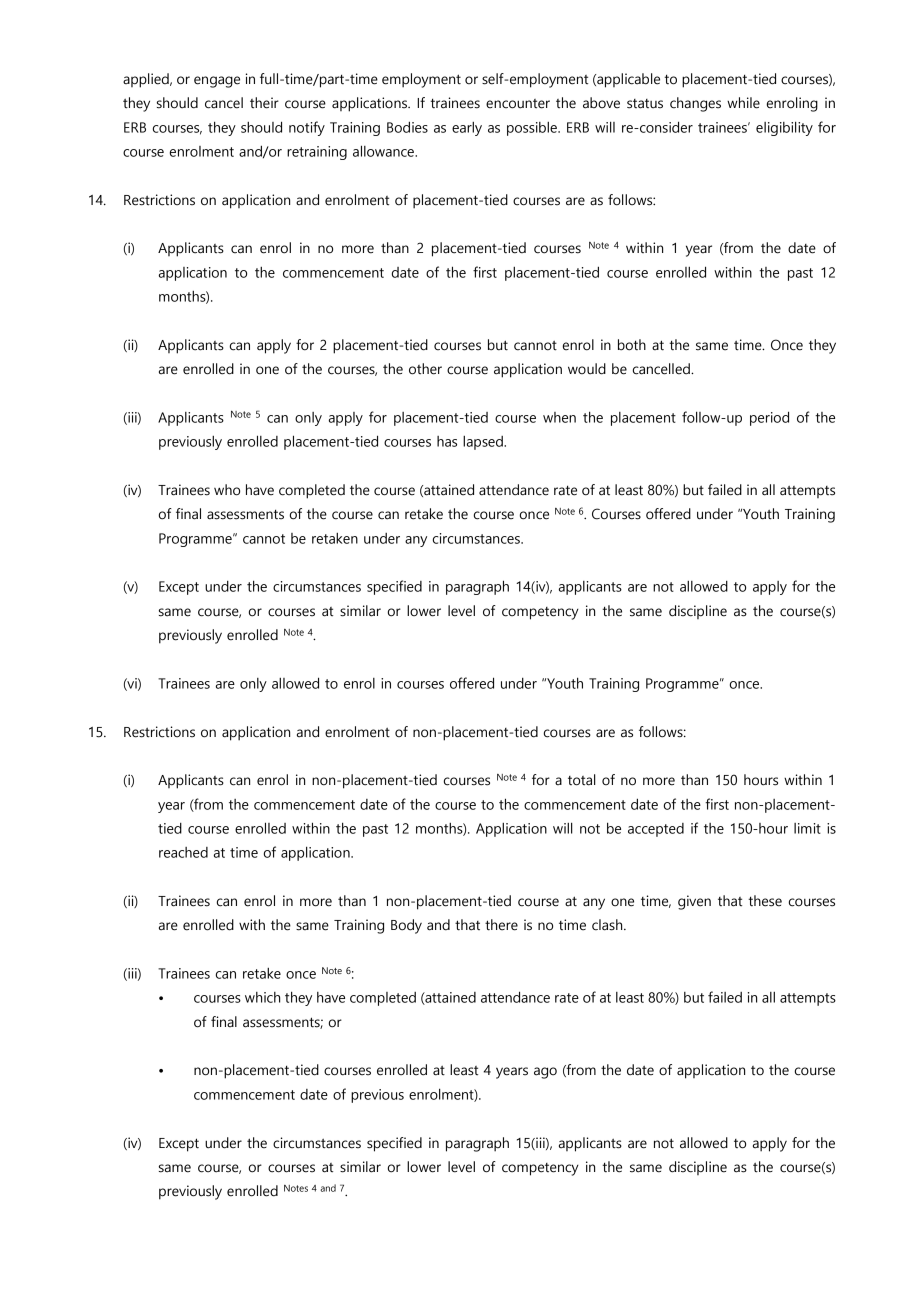 This page has width=924, height=1308. I want to click on encounter, so click(518, 104).
